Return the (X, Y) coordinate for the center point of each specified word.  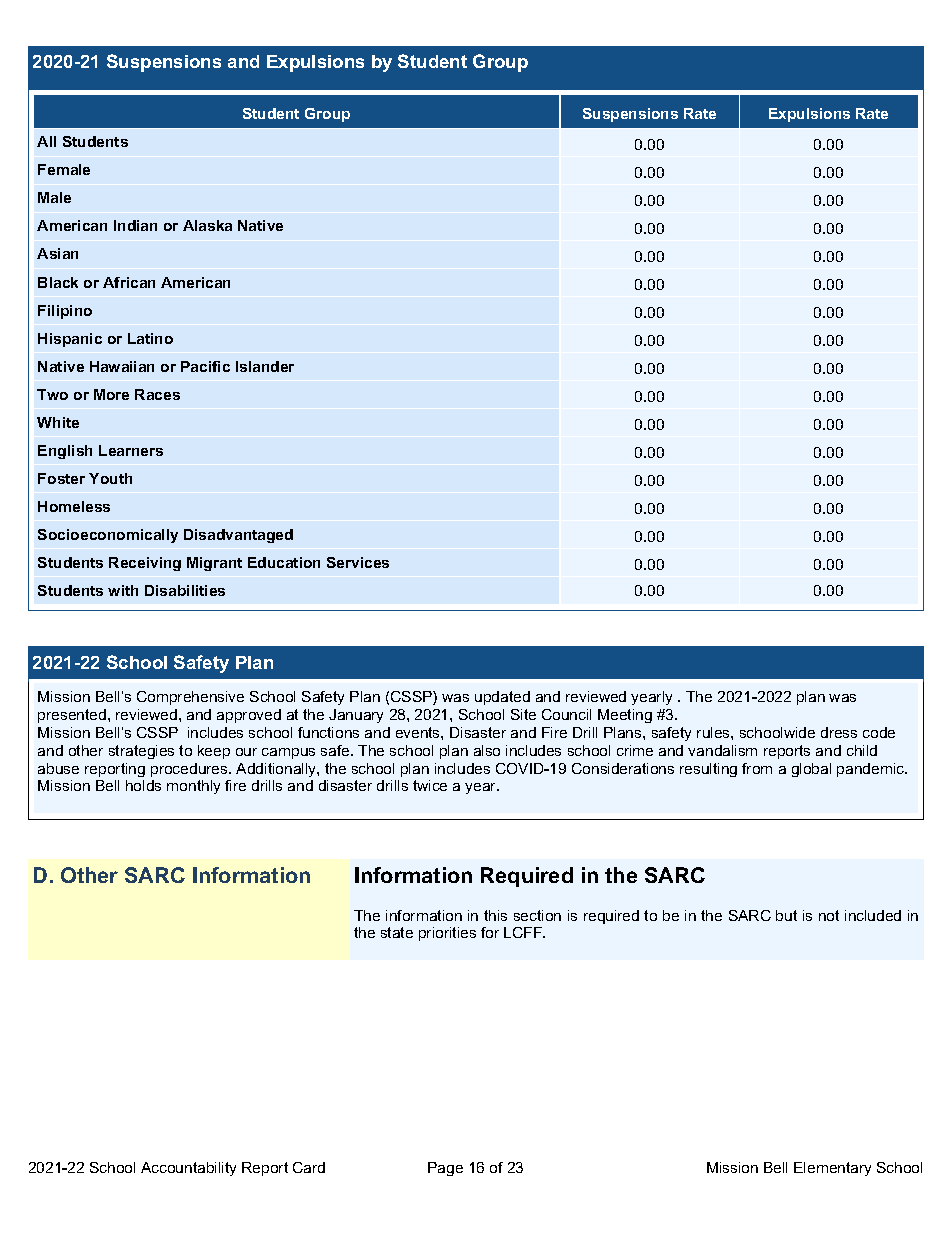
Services (358, 562)
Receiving (145, 564)
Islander (265, 366)
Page (445, 1169)
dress (839, 732)
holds (143, 785)
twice (430, 785)
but (786, 915)
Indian (135, 225)
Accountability (188, 1169)
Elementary (832, 1169)
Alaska (207, 225)
